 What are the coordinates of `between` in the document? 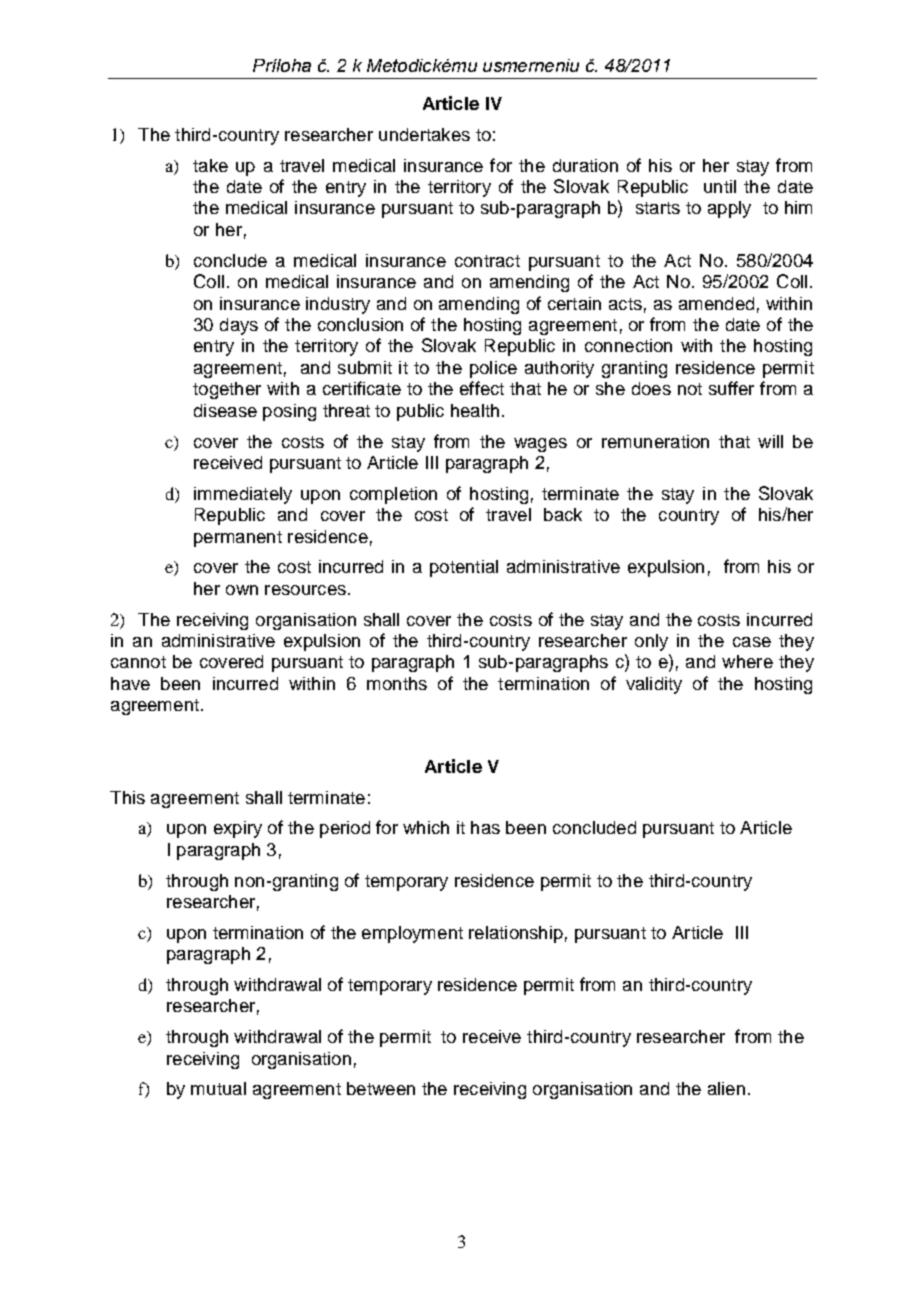 It's located at (381, 1088).
